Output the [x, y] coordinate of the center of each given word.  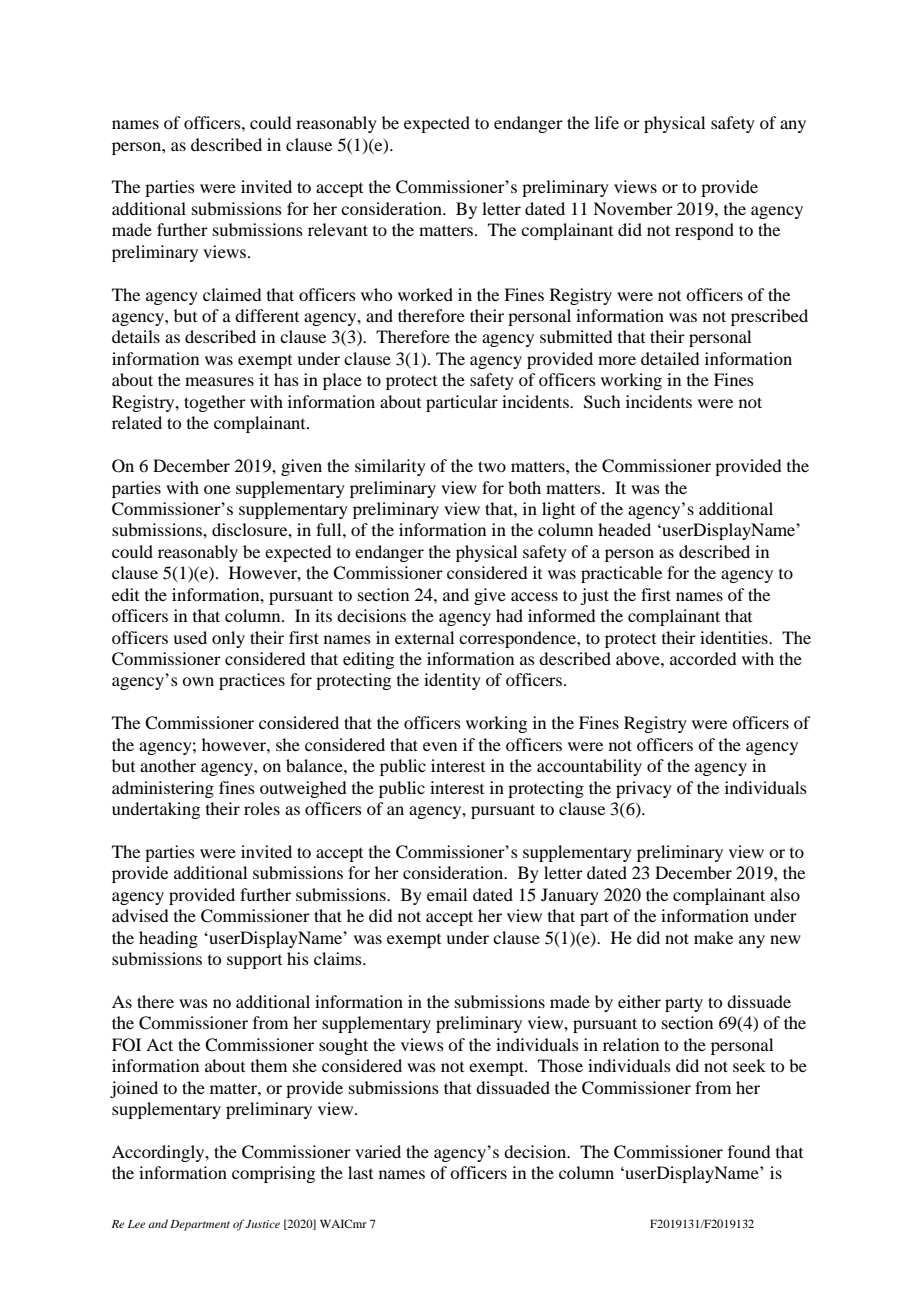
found [749, 1151]
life [607, 122]
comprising [273, 1174]
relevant [338, 229]
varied [378, 1151]
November [633, 208]
